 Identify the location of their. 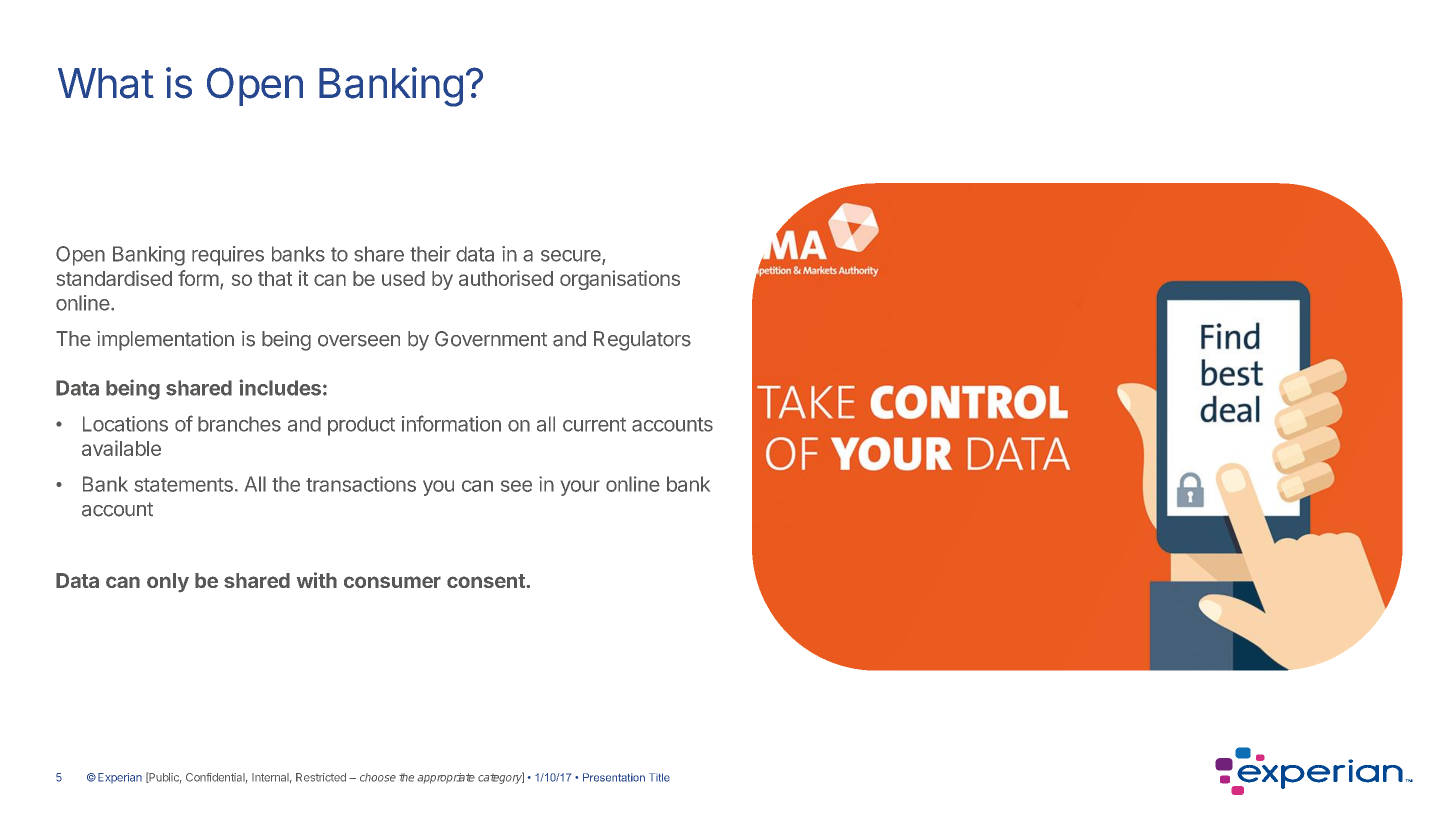
(430, 254).
